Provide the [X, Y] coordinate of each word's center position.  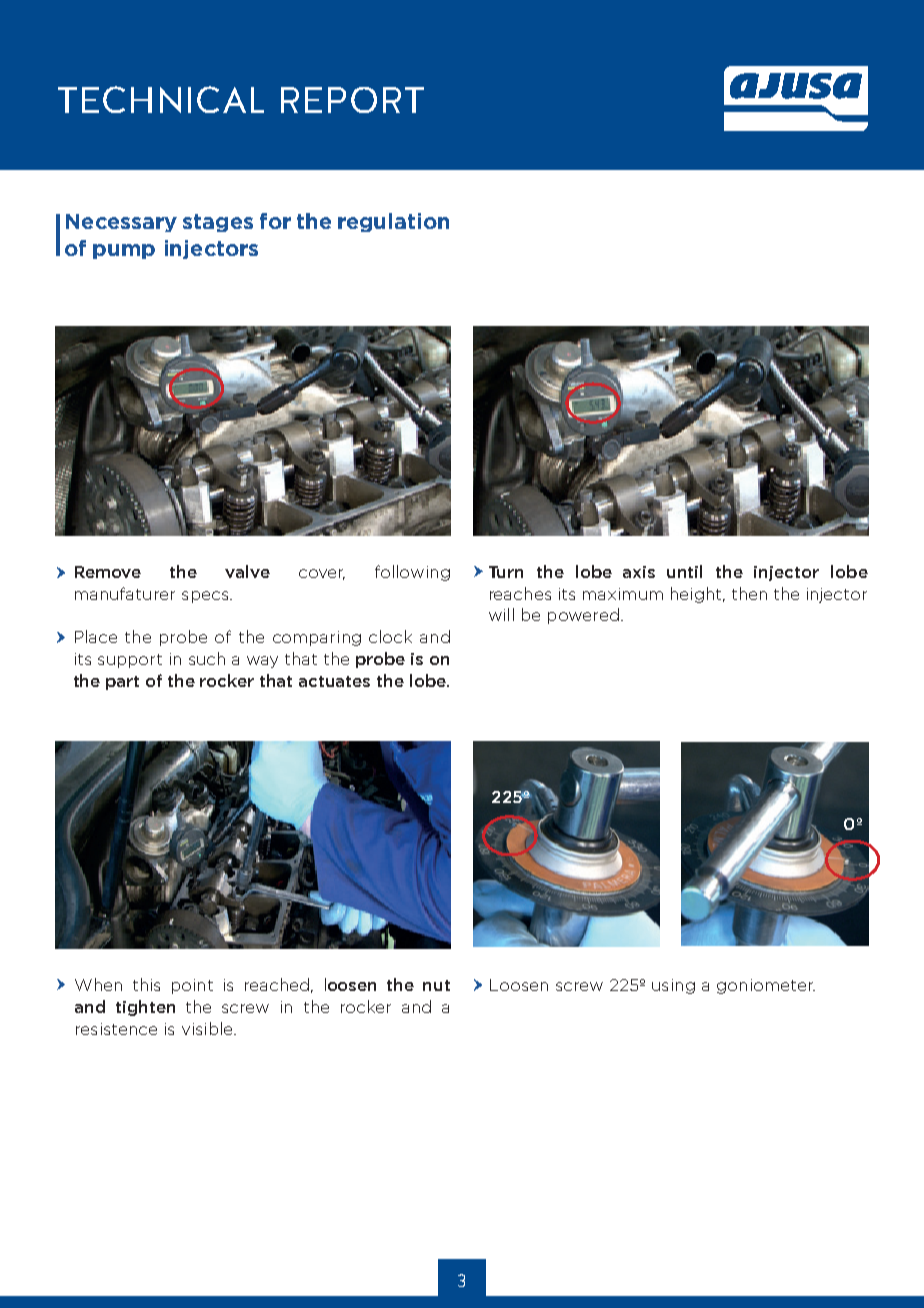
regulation [393, 222]
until [684, 571]
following [412, 573]
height [697, 595]
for [275, 221]
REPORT [352, 100]
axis [639, 572]
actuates [334, 681]
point [192, 986]
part [122, 683]
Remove [108, 572]
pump [124, 251]
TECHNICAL [161, 99]
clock [390, 636]
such [207, 658]
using [673, 986]
